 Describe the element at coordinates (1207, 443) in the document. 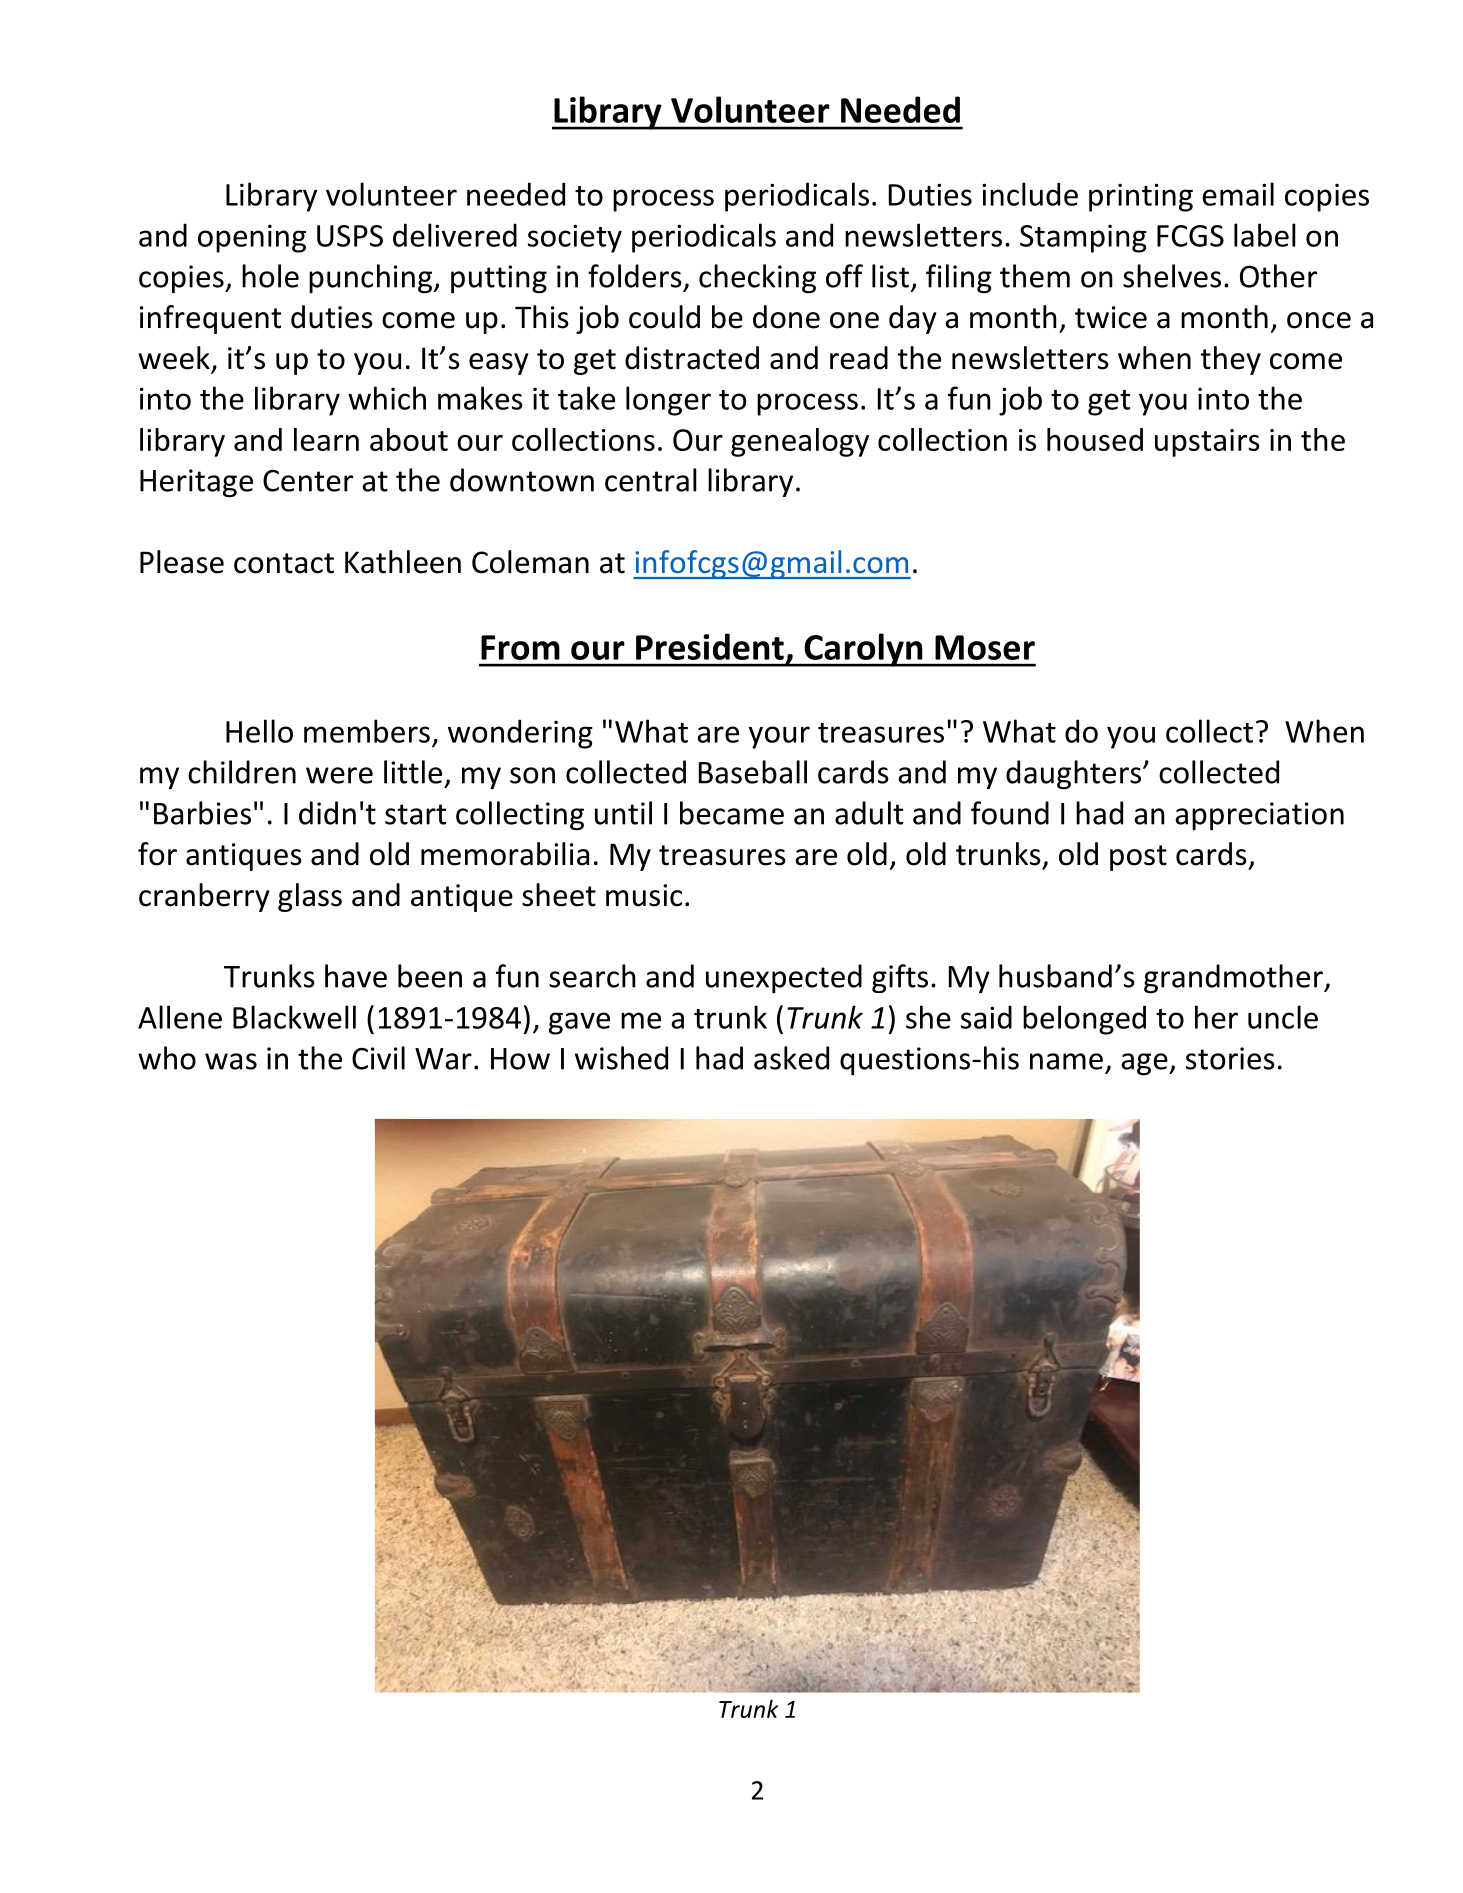

I see `upstairs` at that location.
